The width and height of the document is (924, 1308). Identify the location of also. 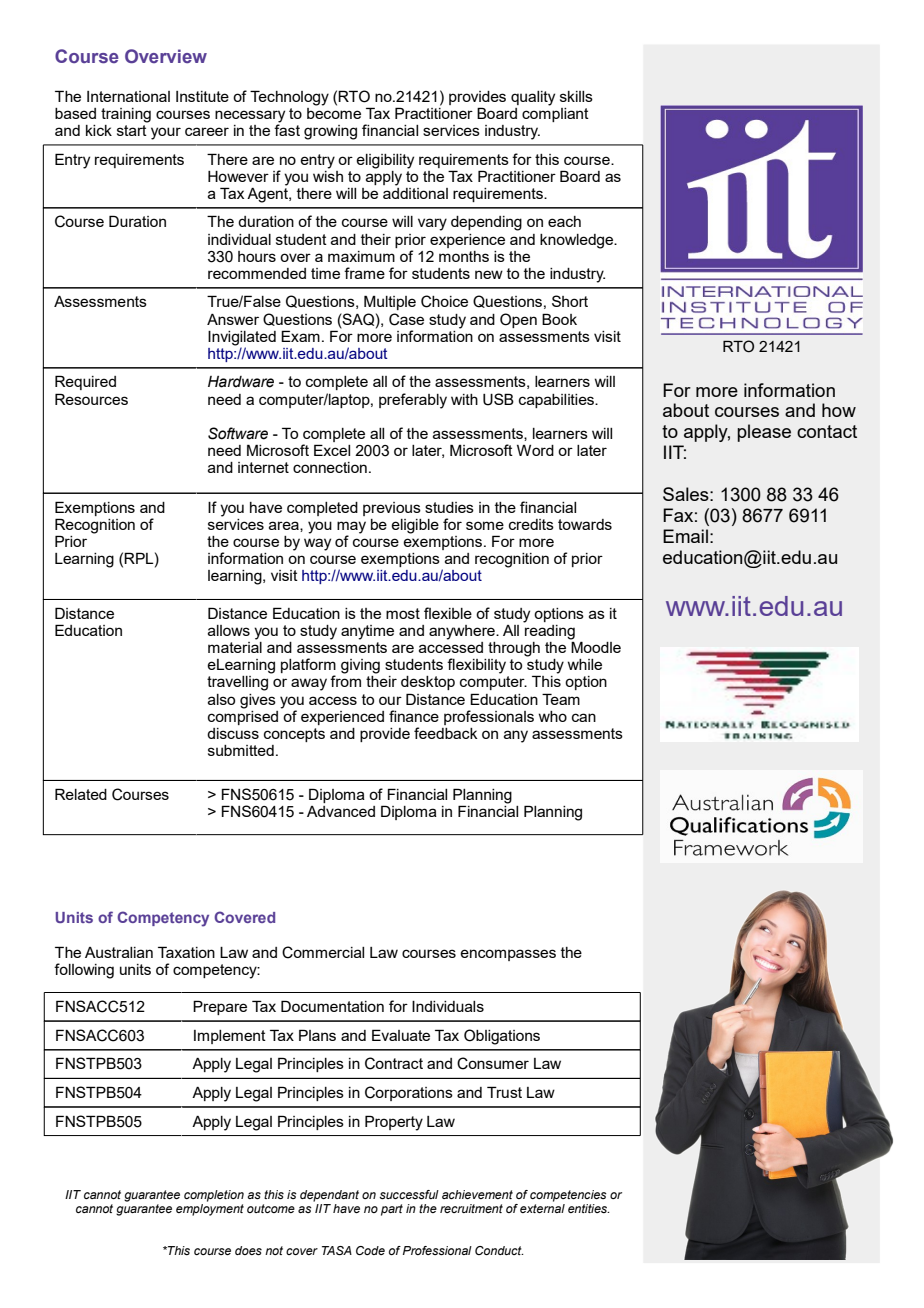
(221, 699).
